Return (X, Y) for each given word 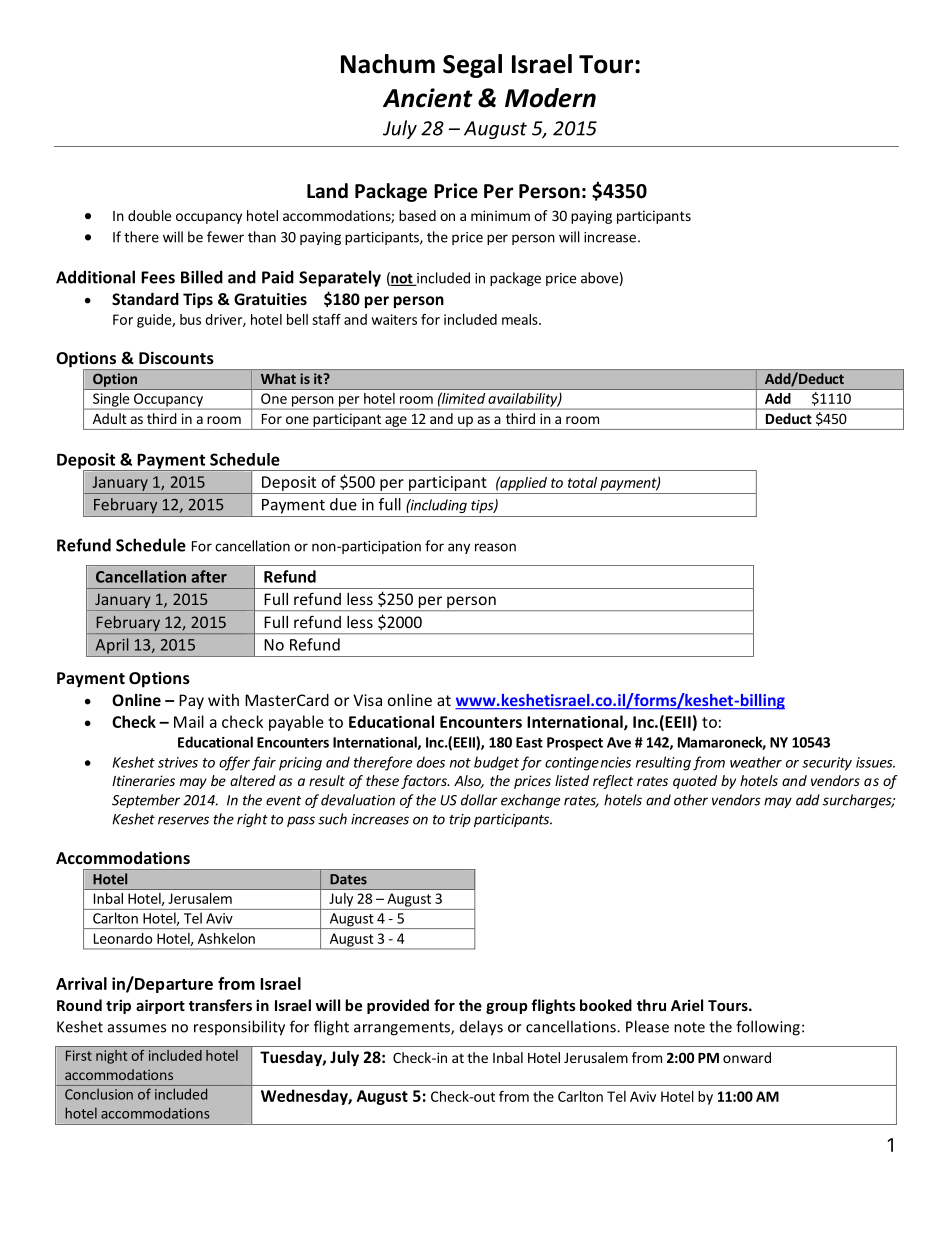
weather (756, 762)
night (111, 1057)
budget (496, 763)
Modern (550, 98)
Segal (472, 66)
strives (178, 762)
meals (521, 319)
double (149, 215)
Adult (110, 418)
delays (481, 1028)
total (582, 482)
